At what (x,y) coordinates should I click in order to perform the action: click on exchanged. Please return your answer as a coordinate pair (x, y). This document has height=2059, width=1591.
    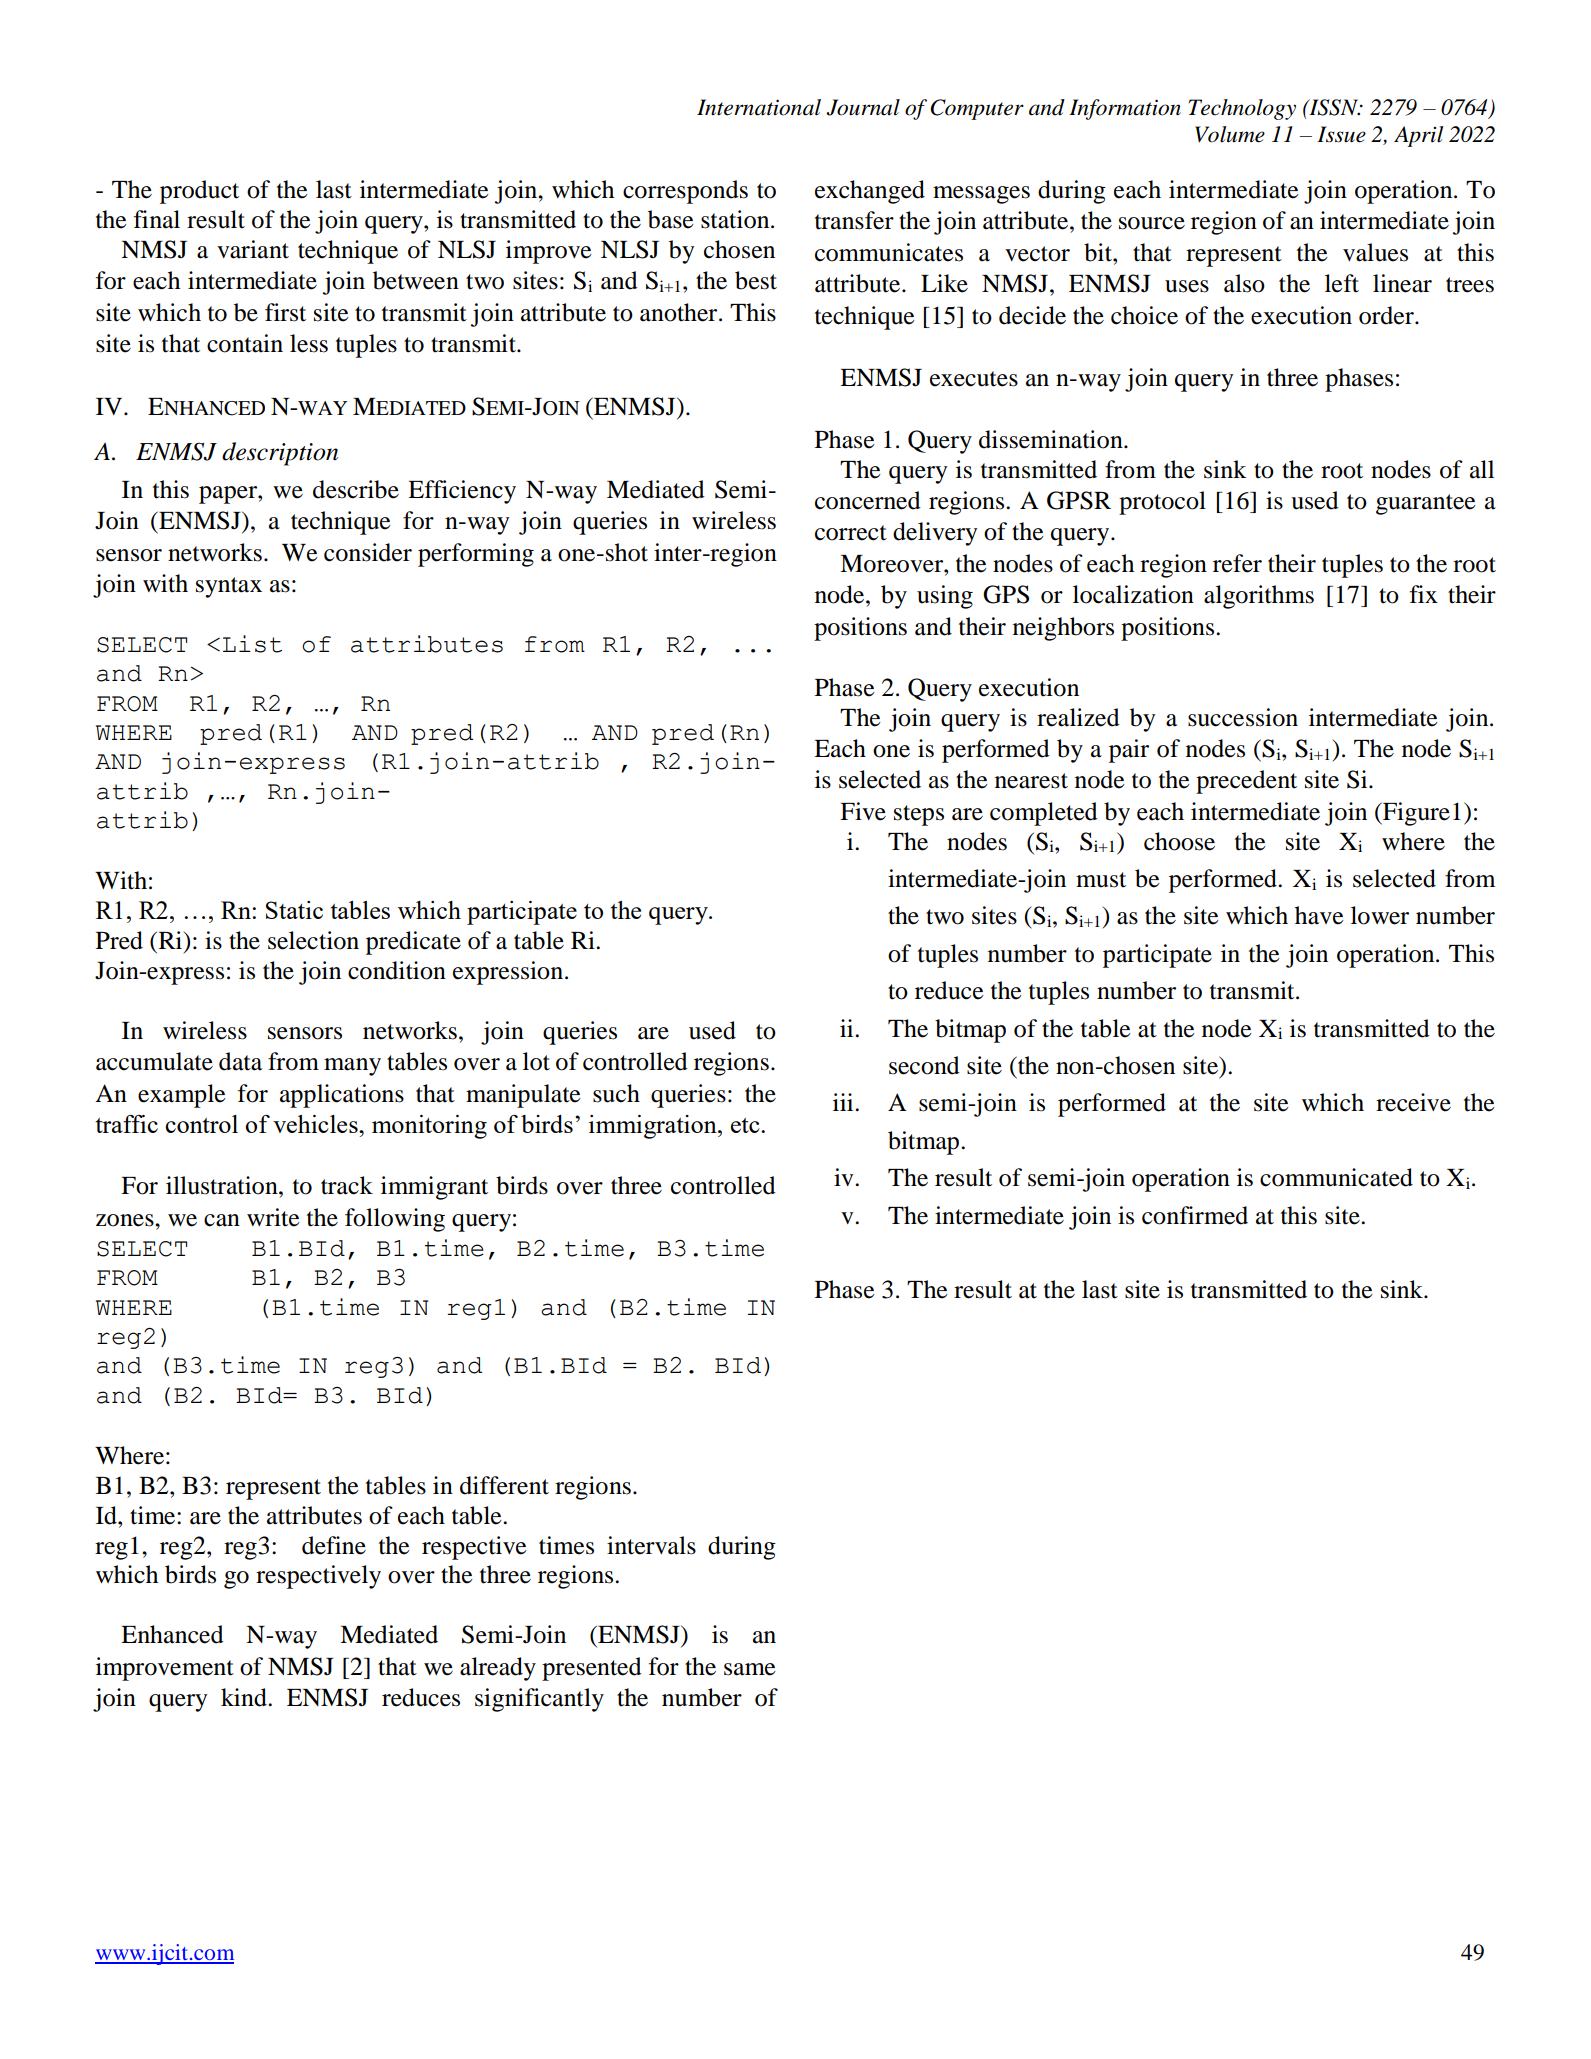
    Looking at the image, I should click on (870, 192).
